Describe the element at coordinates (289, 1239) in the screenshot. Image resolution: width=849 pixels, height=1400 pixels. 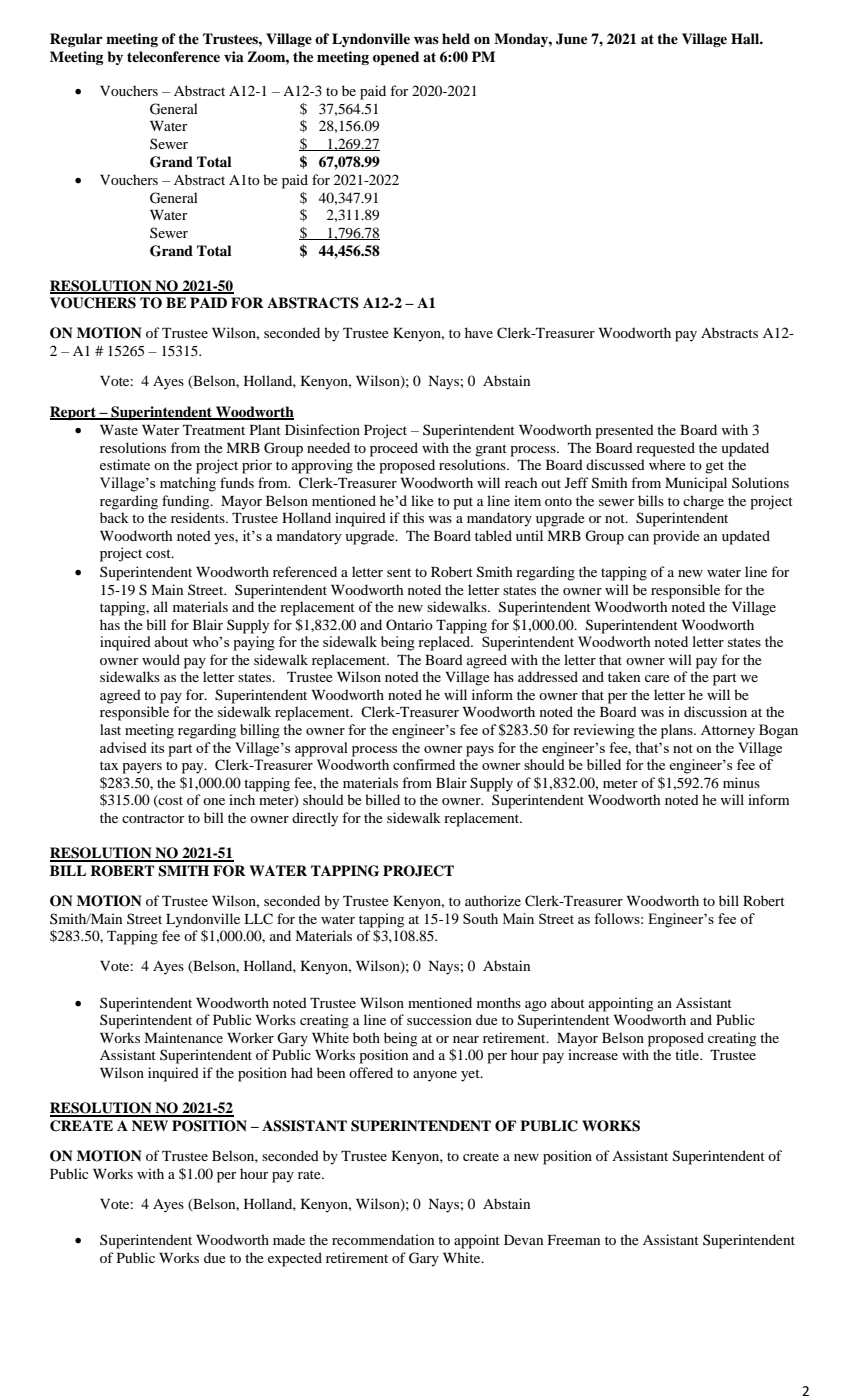
I see `made` at that location.
